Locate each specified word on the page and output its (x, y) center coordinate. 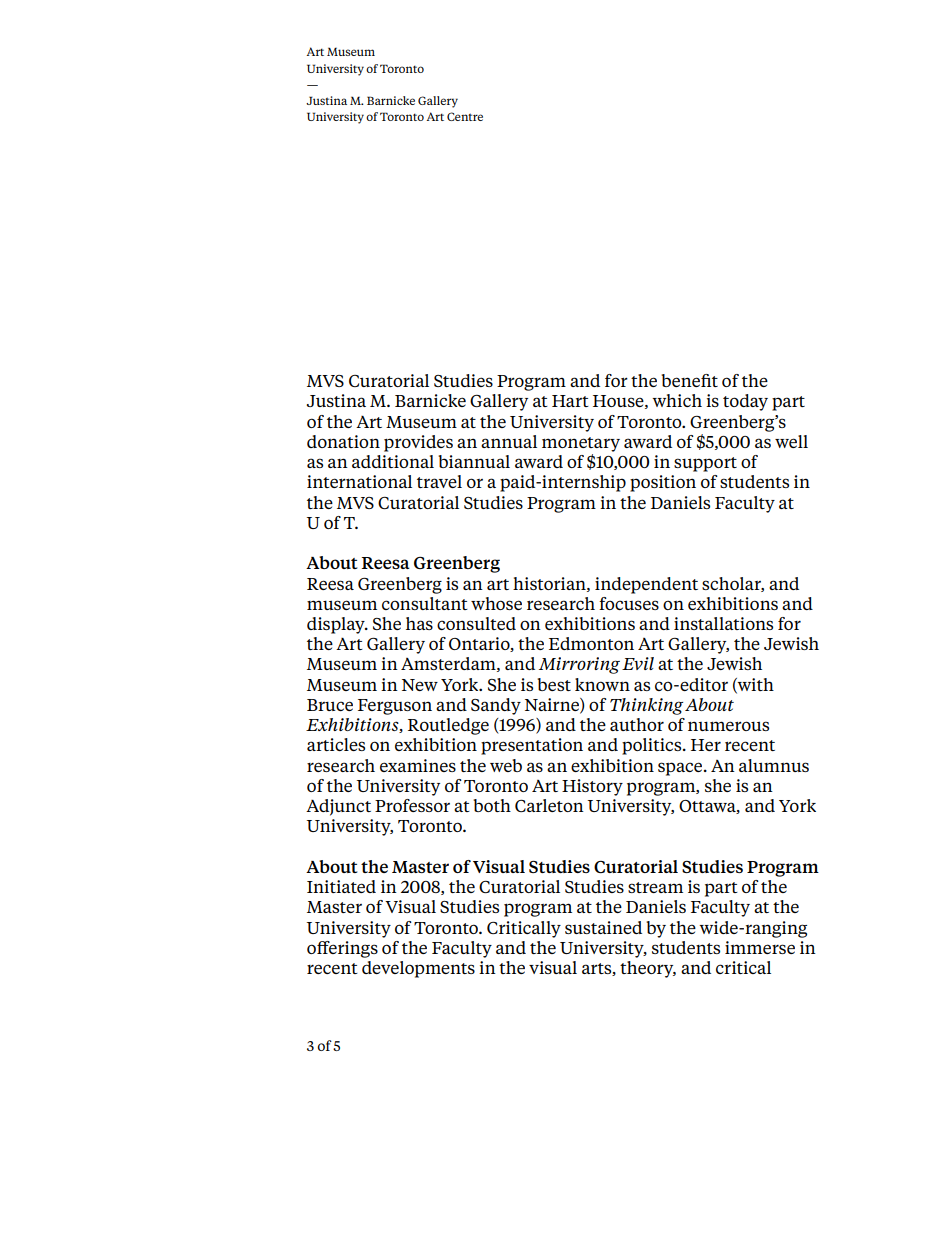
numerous (728, 726)
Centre (465, 116)
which (677, 400)
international (359, 481)
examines (418, 765)
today (745, 402)
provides (418, 443)
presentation (532, 746)
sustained (603, 927)
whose (496, 603)
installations (723, 623)
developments (418, 969)
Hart (570, 401)
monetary (581, 444)
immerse (760, 947)
